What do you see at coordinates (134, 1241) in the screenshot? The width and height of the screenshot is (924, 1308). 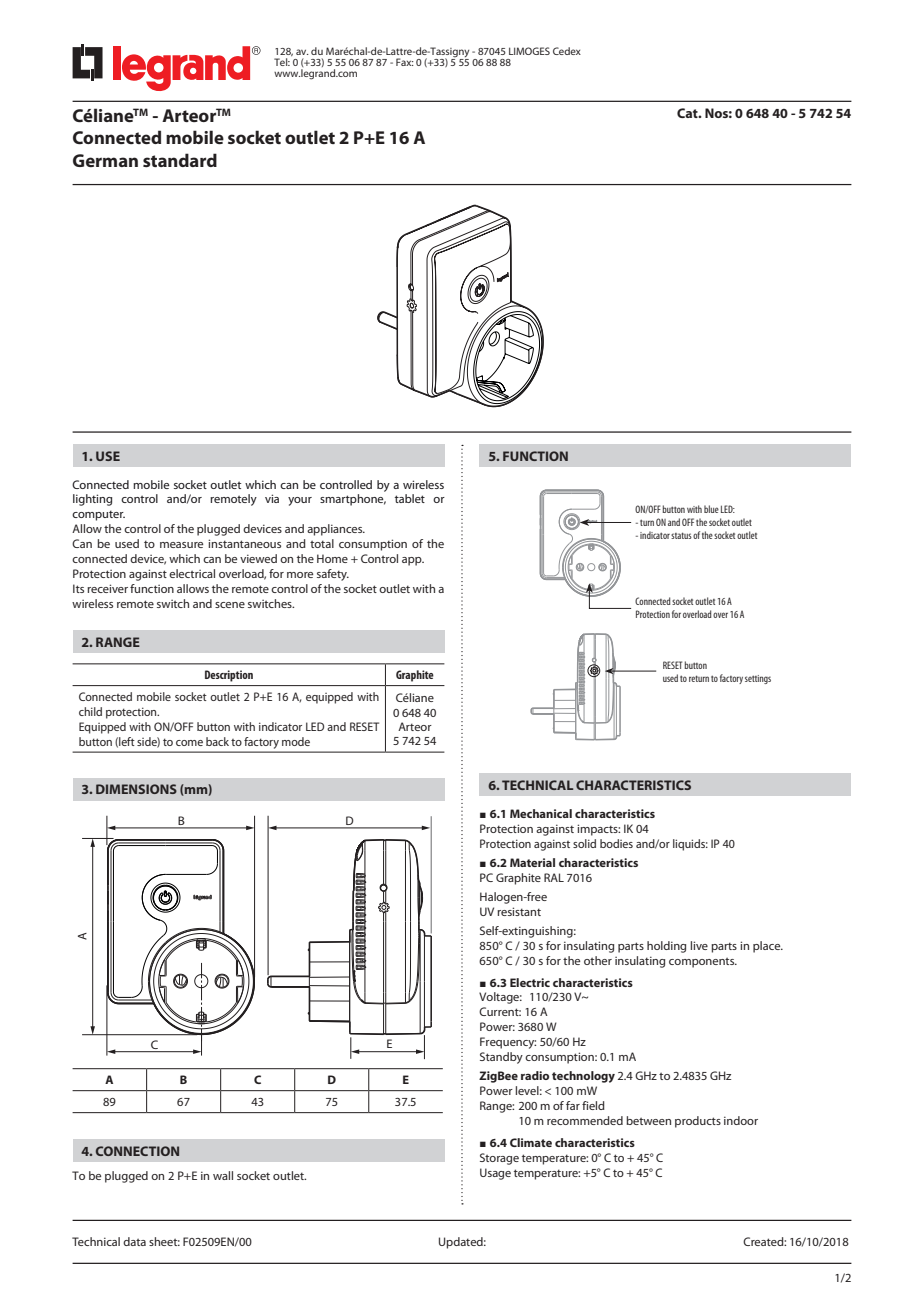 I see `data` at bounding box center [134, 1241].
